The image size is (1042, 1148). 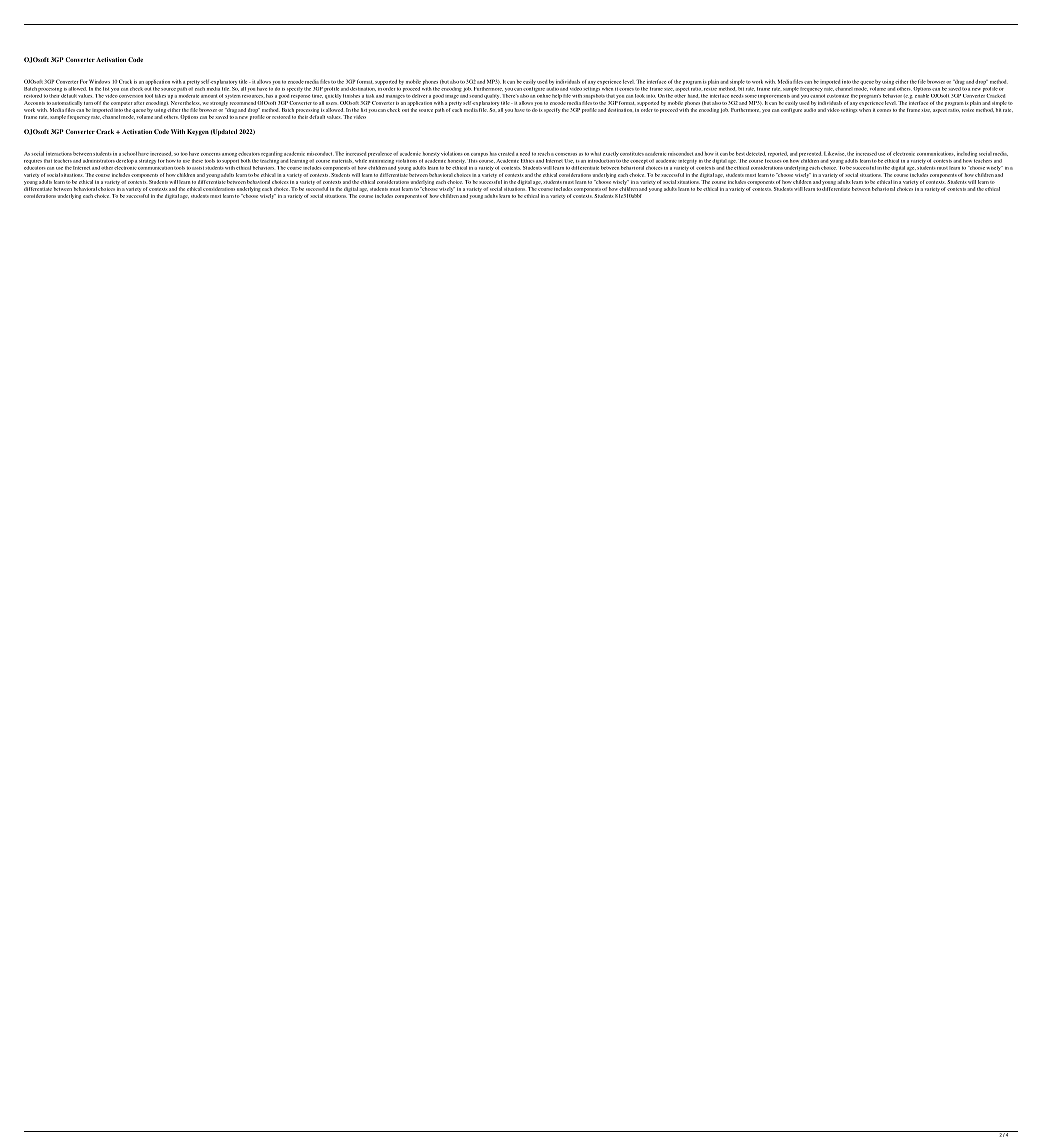 What do you see at coordinates (835, 153) in the screenshot?
I see `Likewise` at bounding box center [835, 153].
